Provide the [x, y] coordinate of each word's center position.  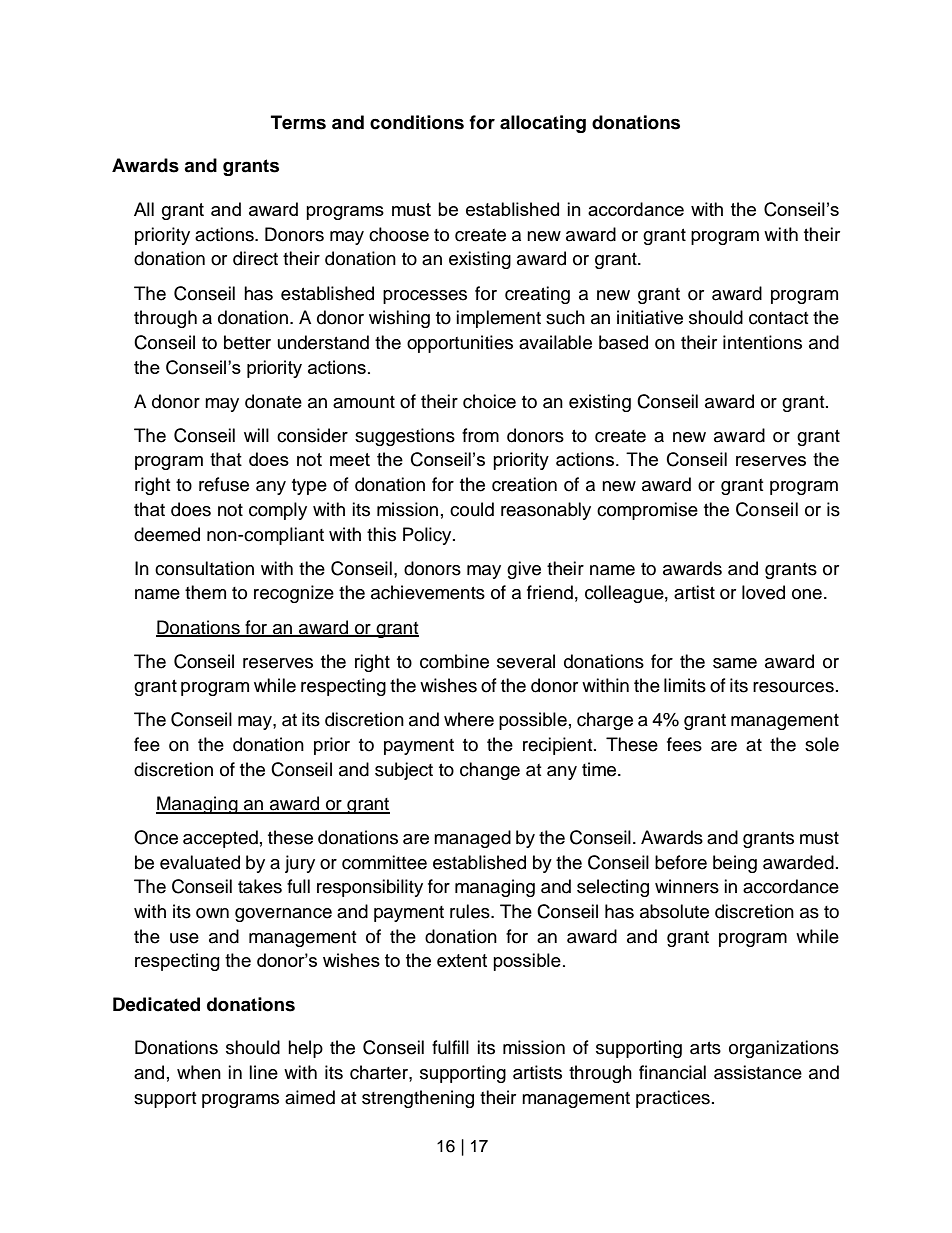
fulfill [450, 1047]
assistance [758, 1072]
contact [778, 318]
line [263, 1072]
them [205, 592]
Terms [298, 122]
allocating [543, 124]
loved [763, 592]
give [524, 570]
